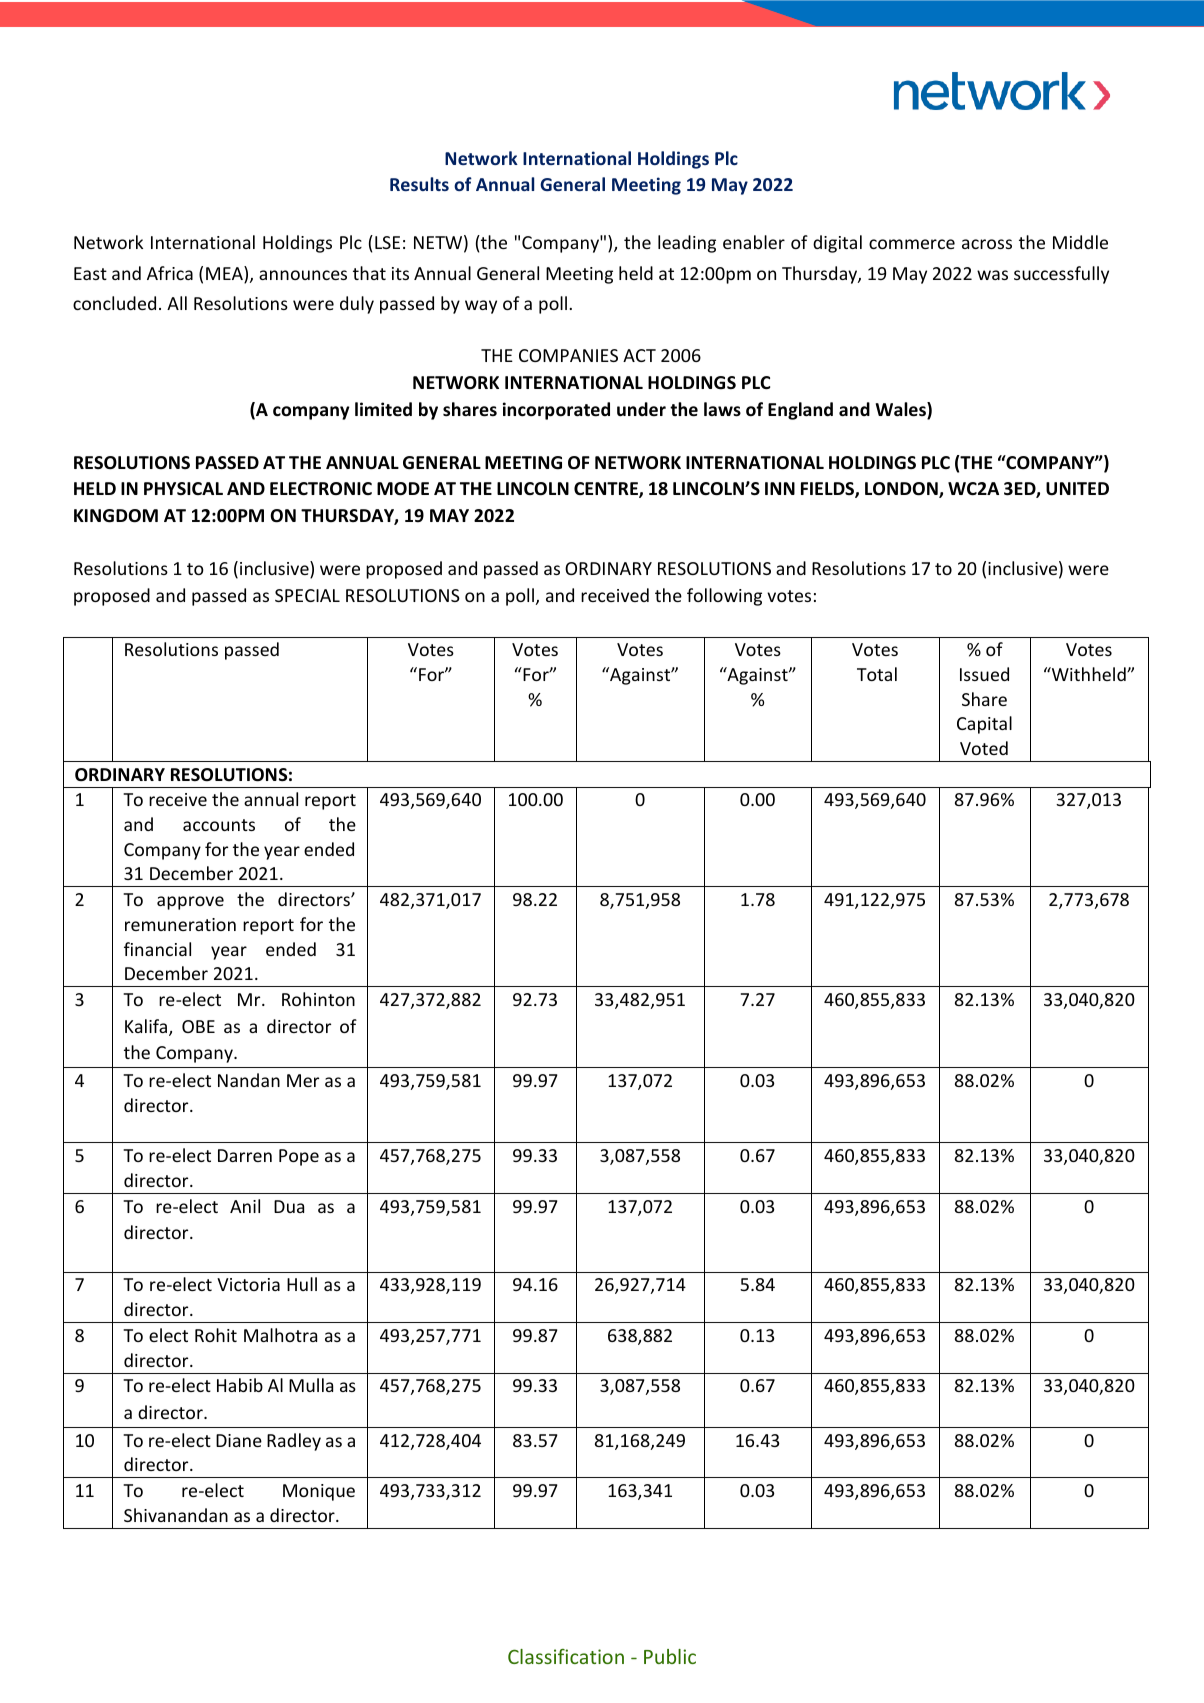 The width and height of the document is (1204, 1703). What do you see at coordinates (299, 1157) in the document?
I see `Pope` at bounding box center [299, 1157].
